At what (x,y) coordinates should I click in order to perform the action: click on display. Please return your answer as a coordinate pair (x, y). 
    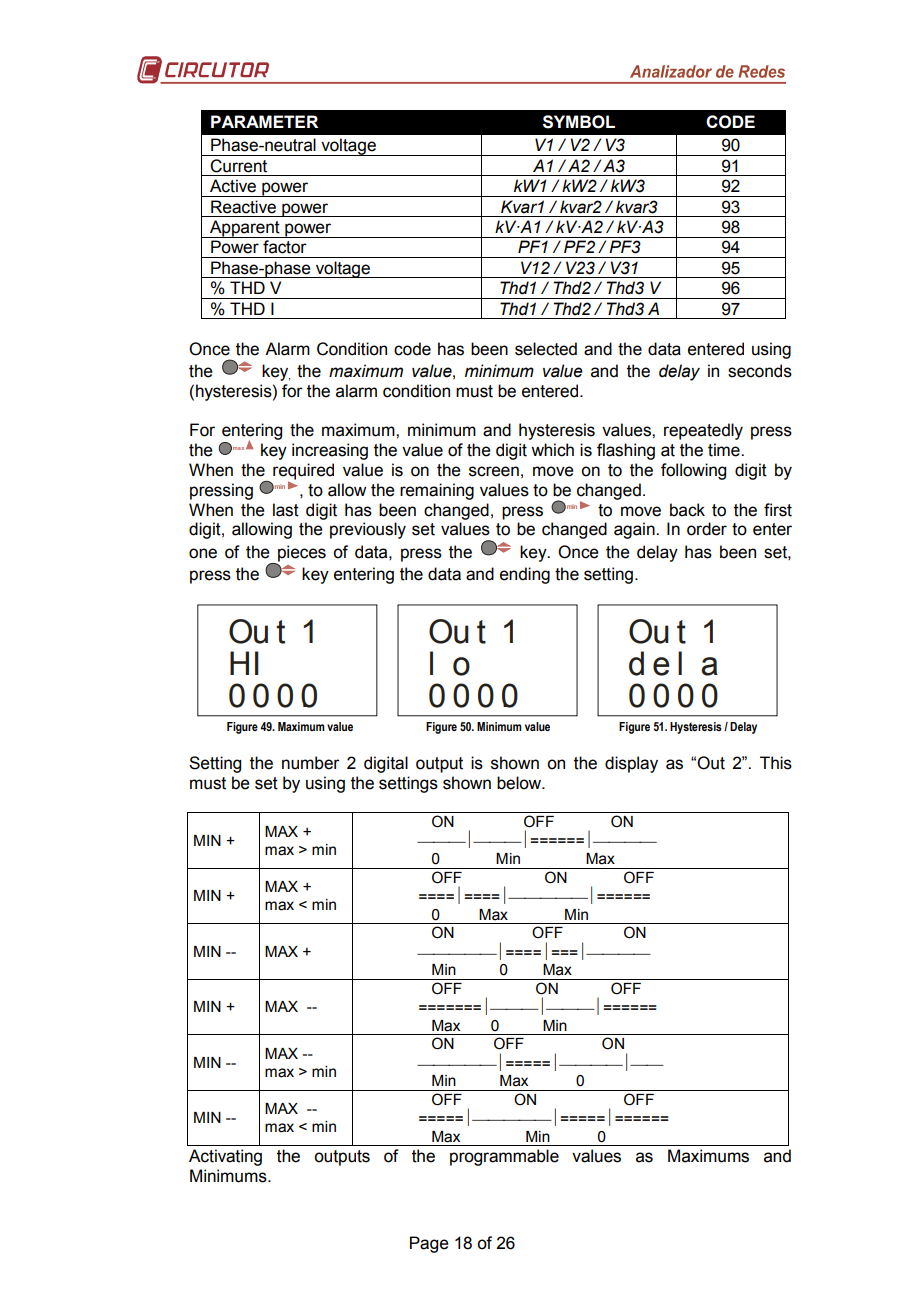
    Looking at the image, I should click on (631, 764).
